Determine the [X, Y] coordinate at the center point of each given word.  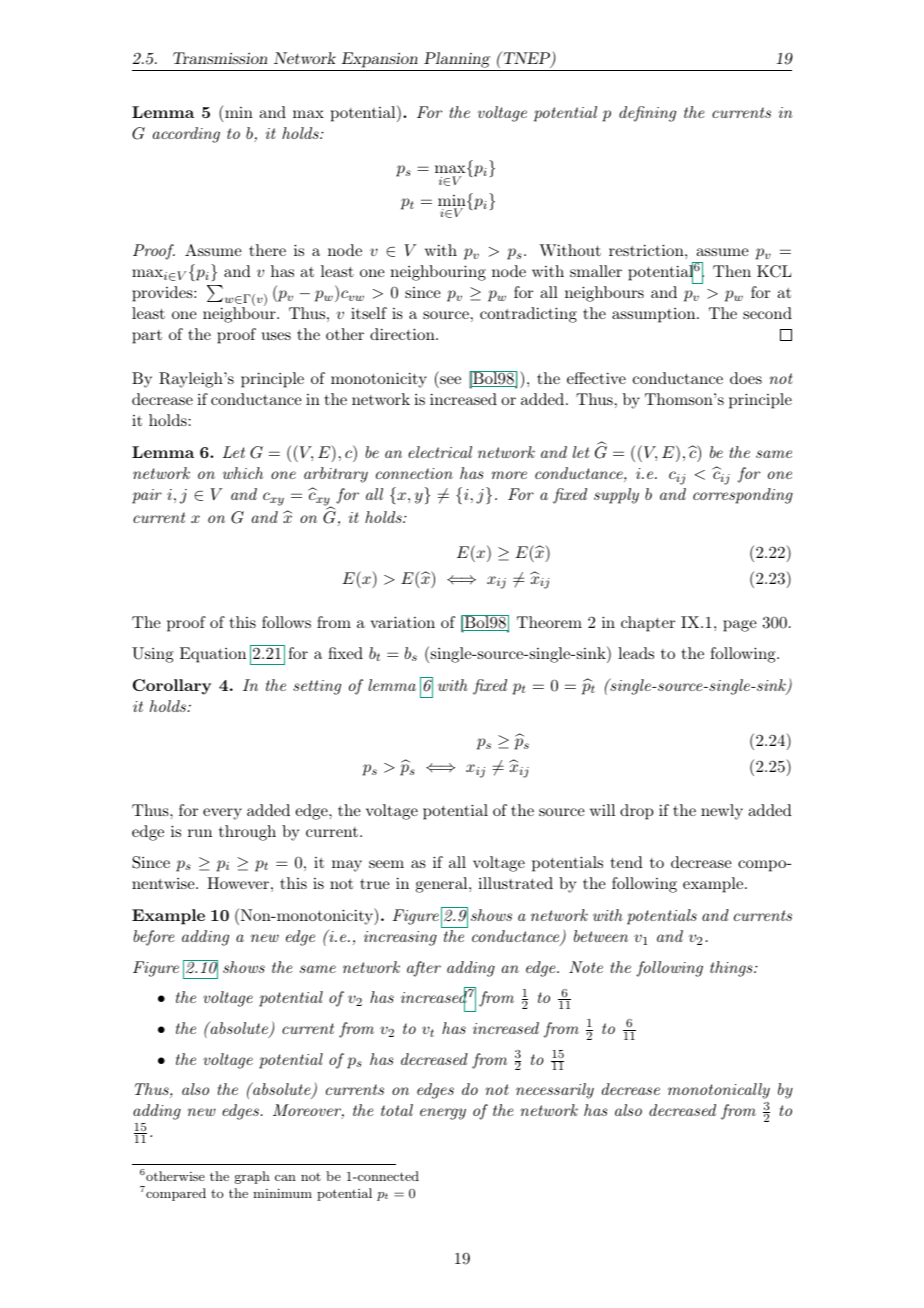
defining [647, 114]
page [740, 626]
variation [402, 622]
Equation [213, 655]
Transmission [220, 58]
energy [443, 1114]
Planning [457, 60]
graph [252, 1177]
